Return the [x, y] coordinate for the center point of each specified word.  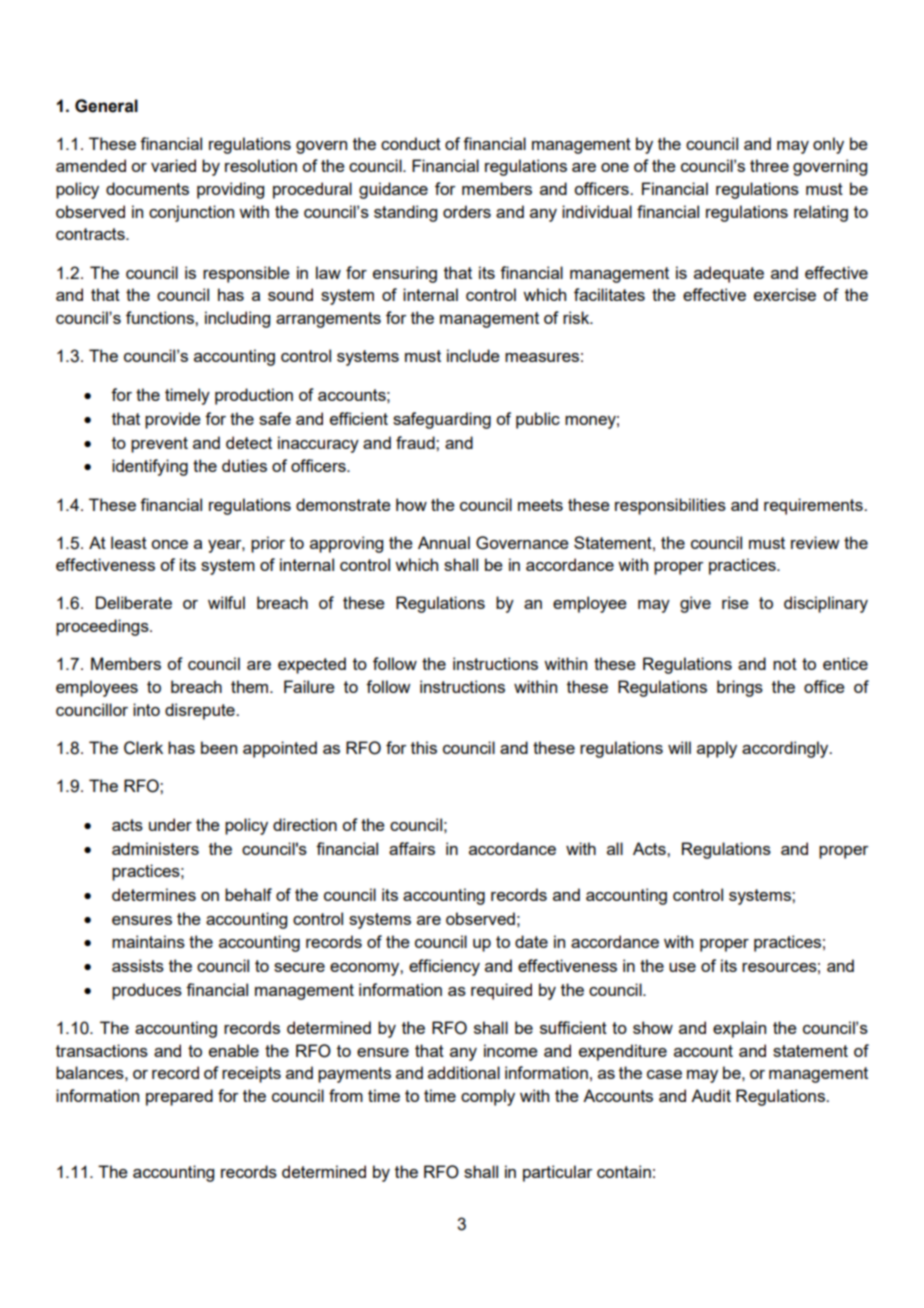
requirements [814, 506]
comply [488, 1097]
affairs [412, 848]
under [170, 824]
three [769, 165]
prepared [179, 1097]
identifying [150, 467]
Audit [711, 1095]
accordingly [786, 749]
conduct [411, 143]
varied [173, 165]
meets [540, 505]
